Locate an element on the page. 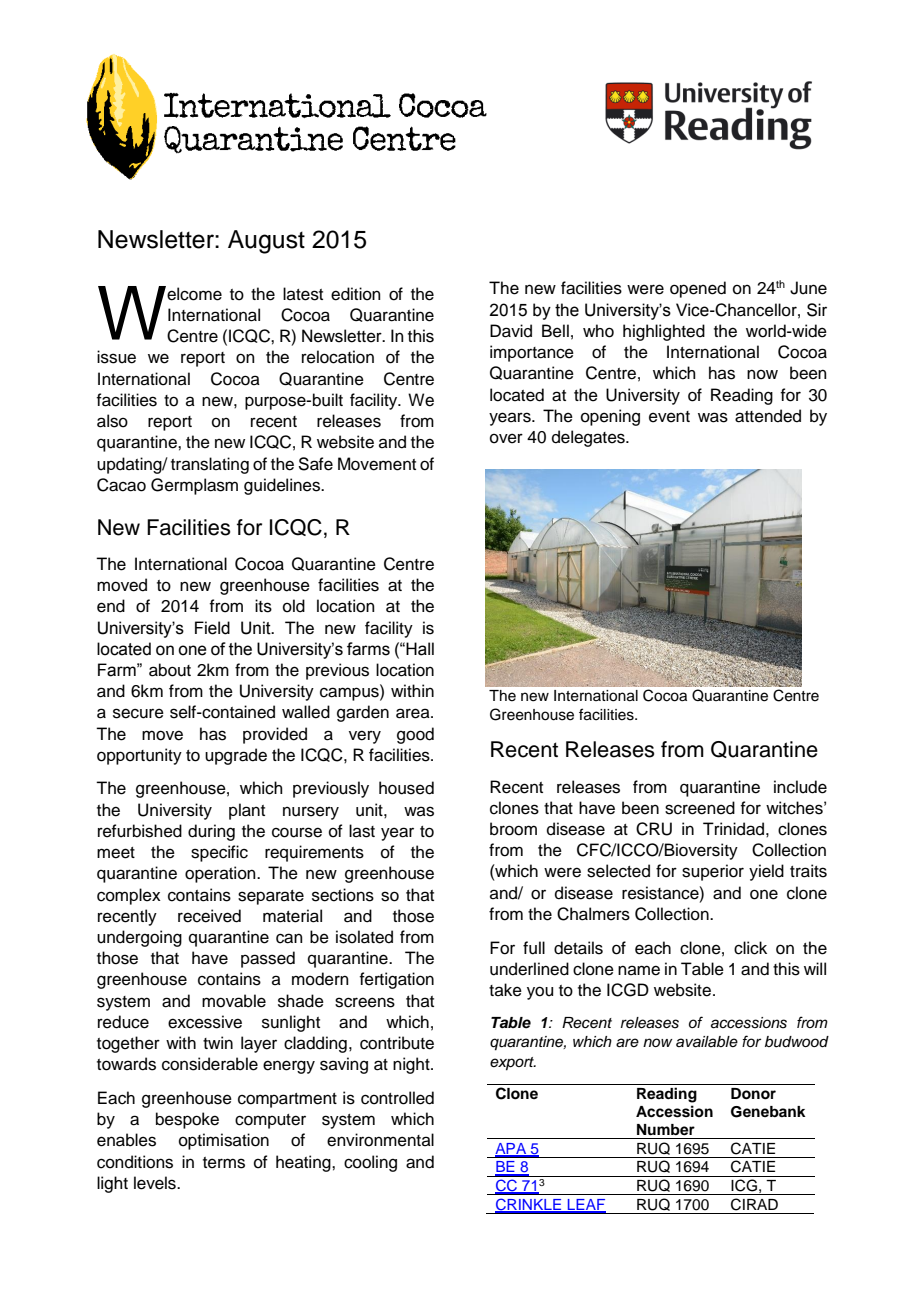 This image has width=924, height=1308. Number is located at coordinates (666, 1130).
